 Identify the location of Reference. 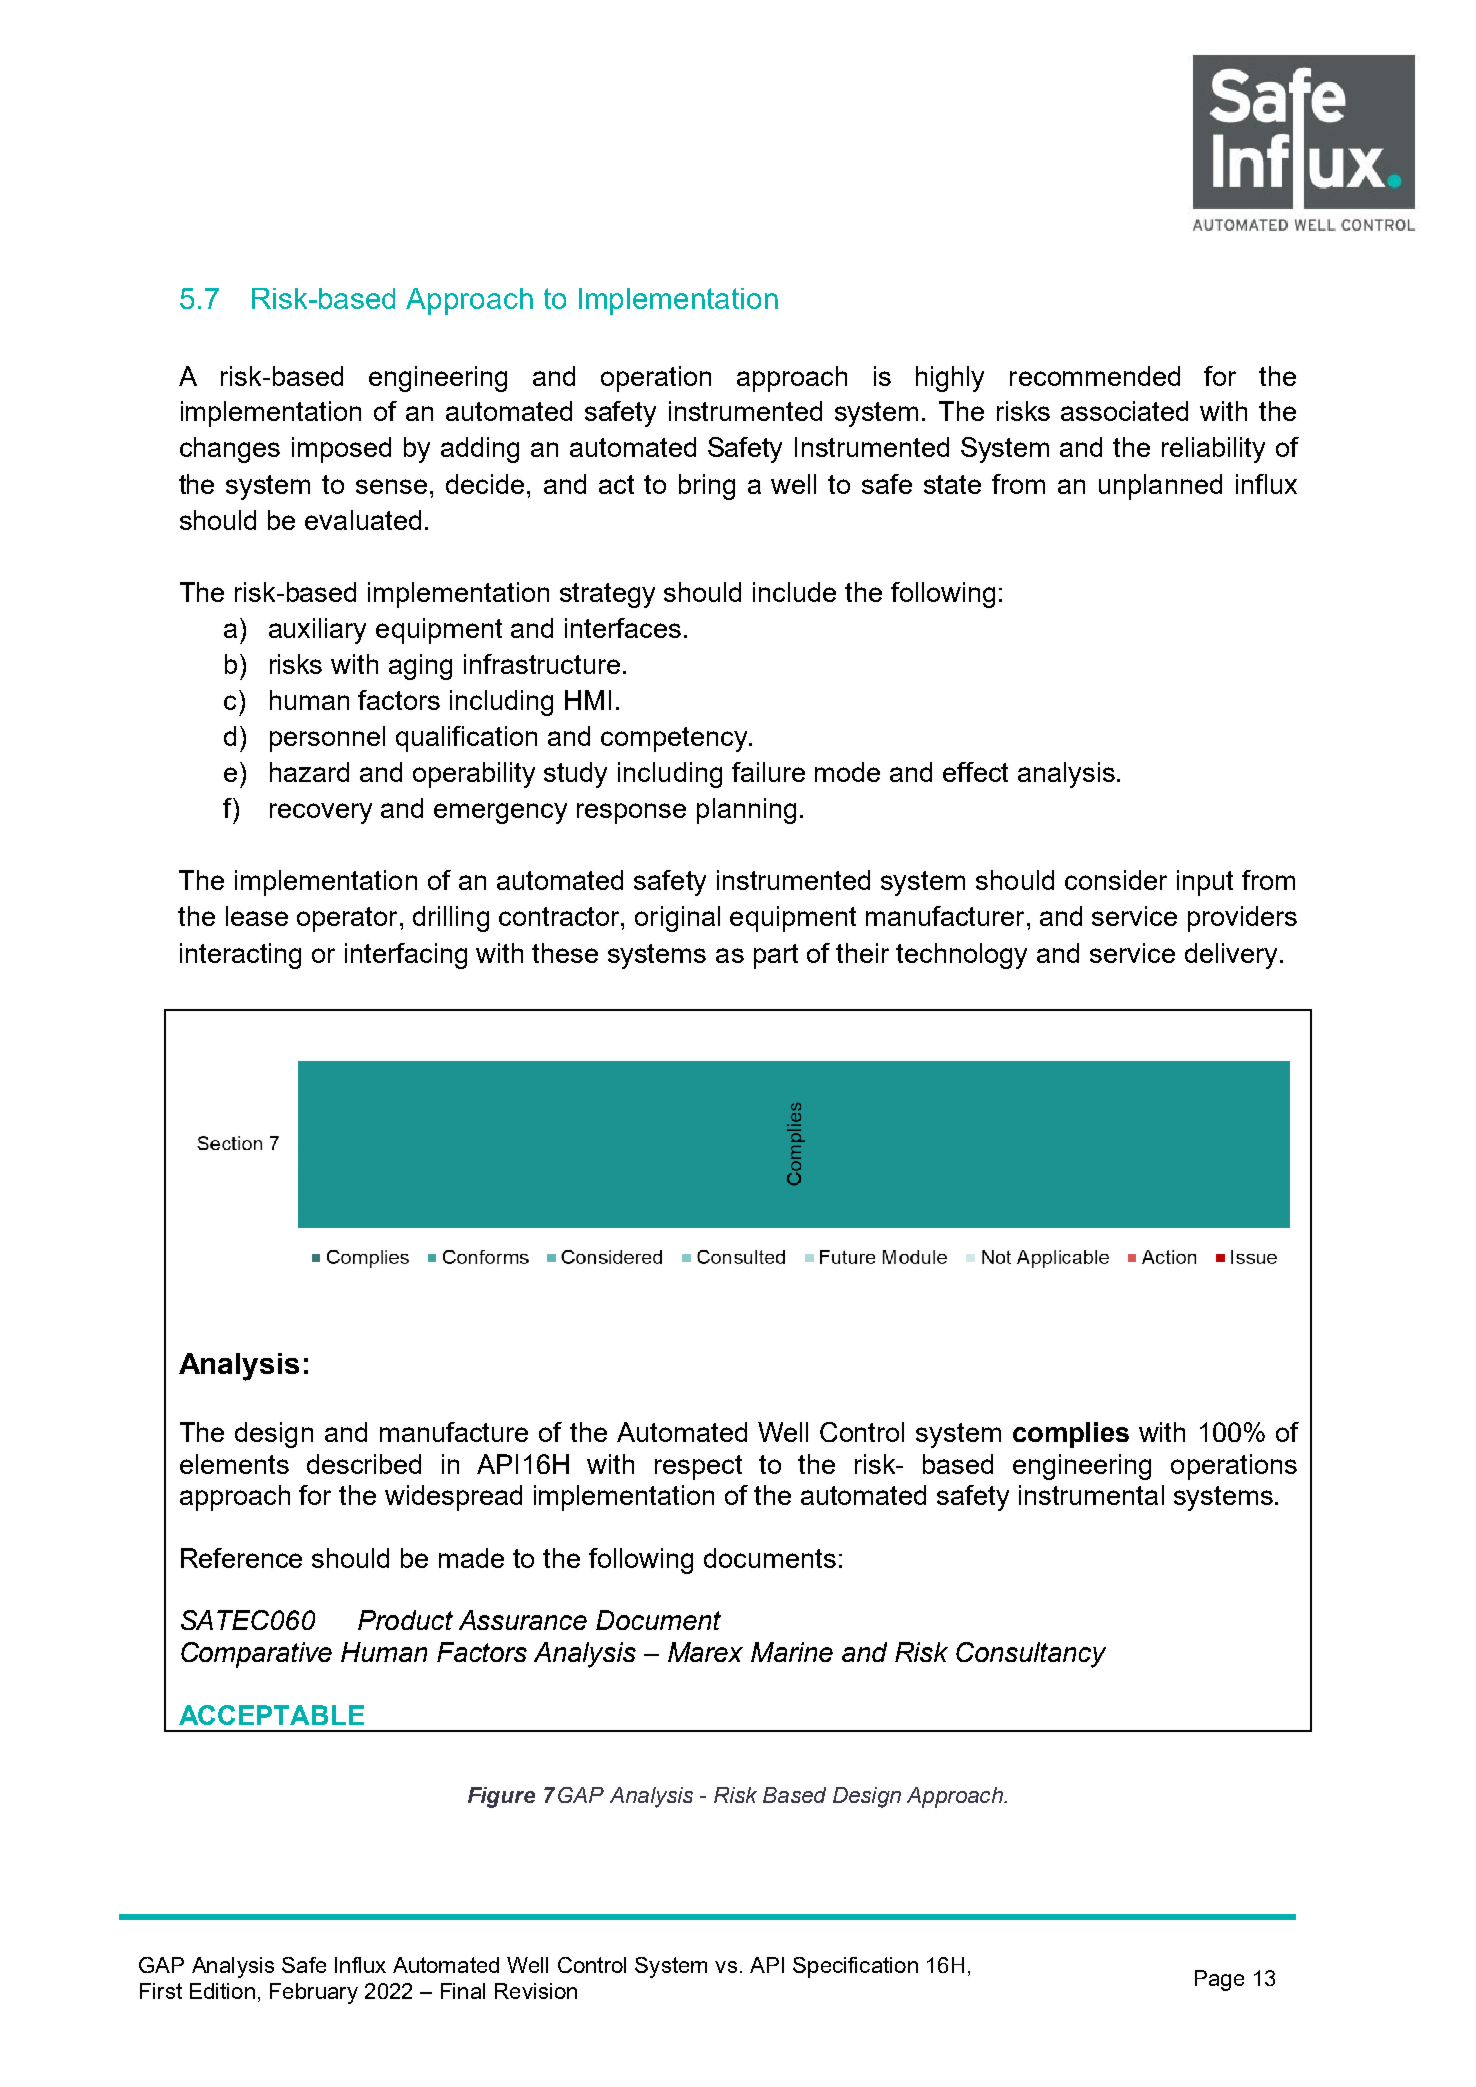
(241, 1558).
